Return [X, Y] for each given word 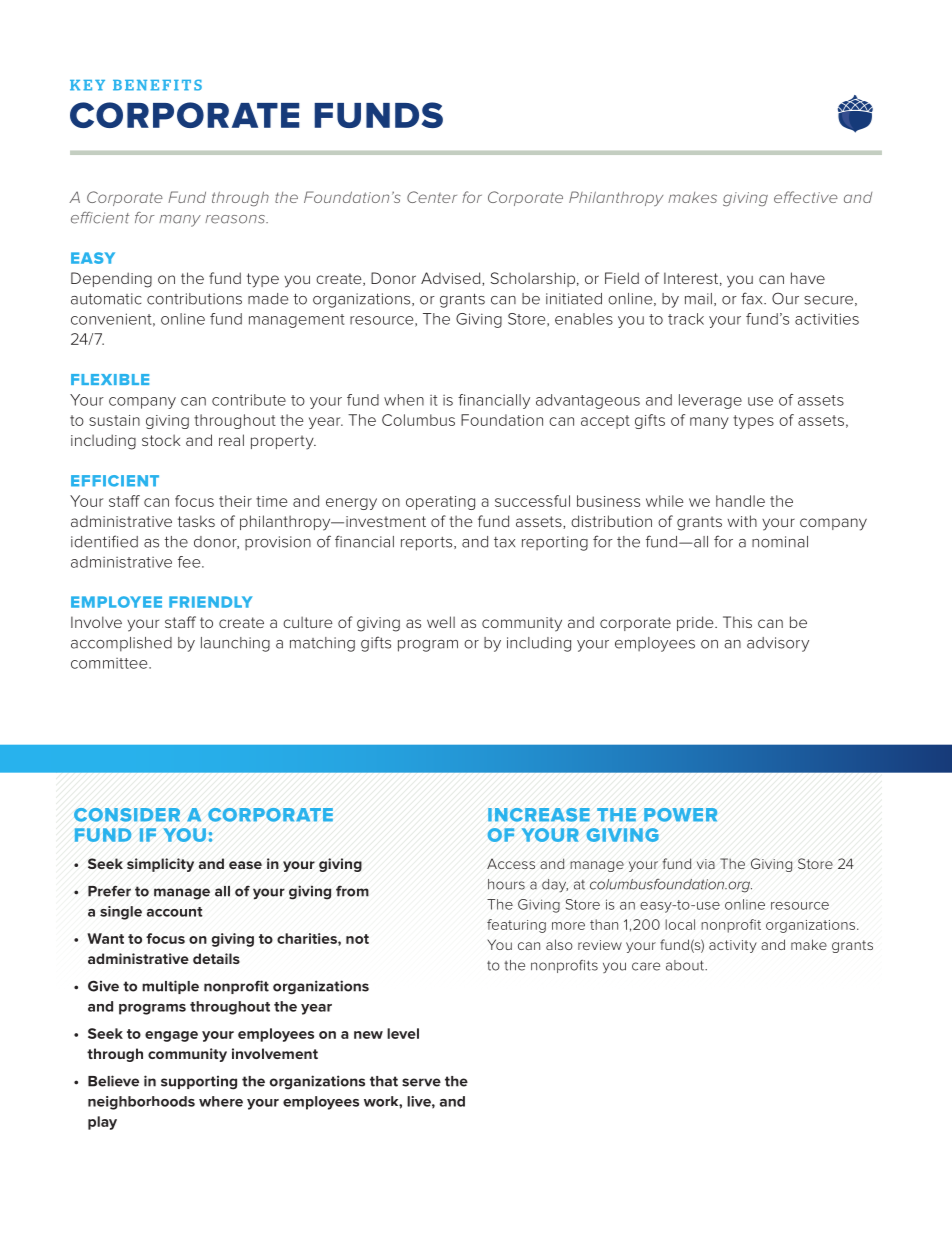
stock [161, 440]
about [686, 965]
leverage [710, 401]
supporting [199, 1082]
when [404, 400]
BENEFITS [157, 85]
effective [806, 197]
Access [511, 863]
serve [421, 1082]
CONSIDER [127, 815]
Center [432, 197]
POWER [680, 815]
